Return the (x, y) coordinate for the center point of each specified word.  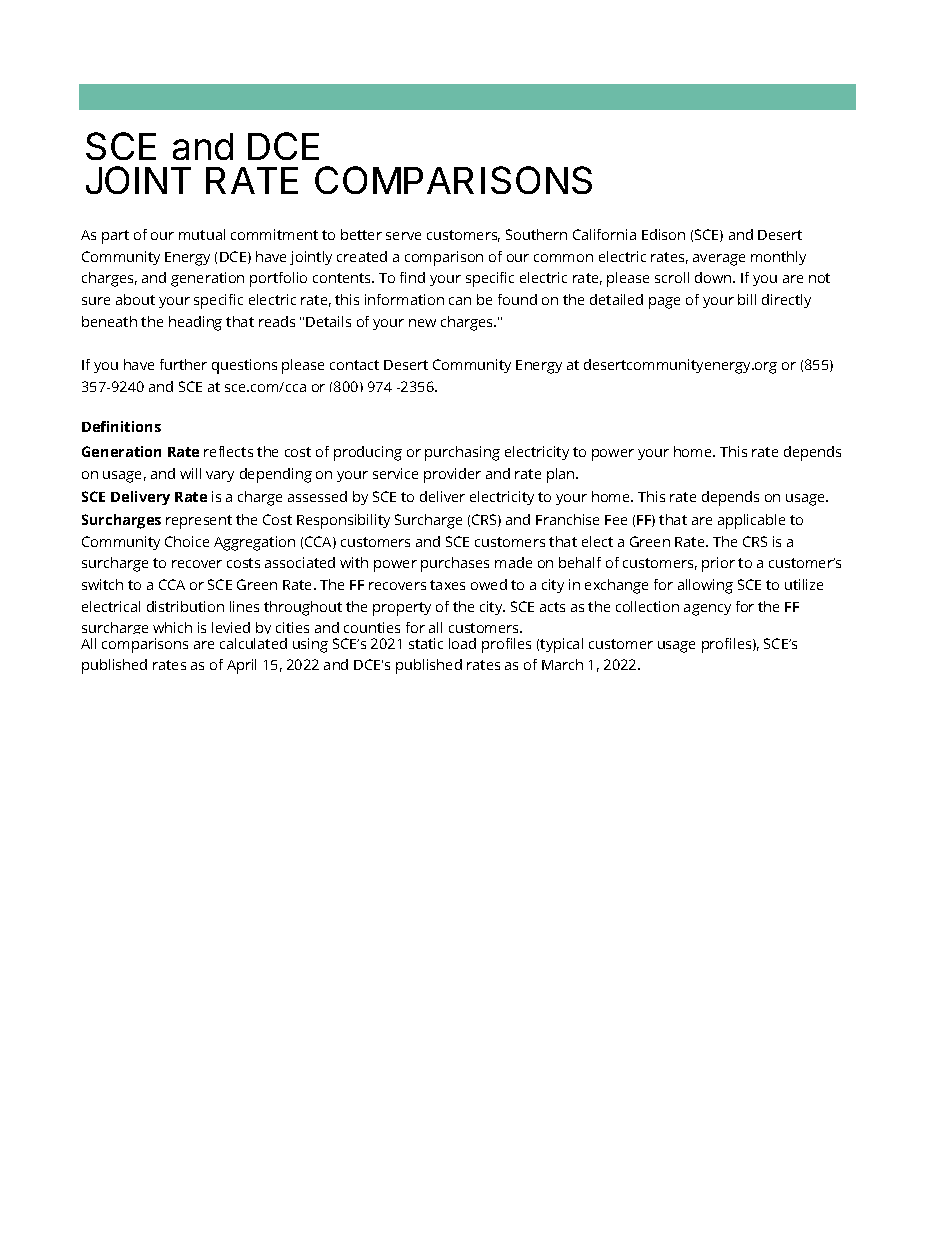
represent (199, 522)
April (241, 666)
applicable (751, 521)
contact (354, 365)
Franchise (567, 519)
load (462, 643)
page (664, 303)
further (183, 364)
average (719, 260)
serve (403, 236)
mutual (202, 234)
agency (707, 610)
